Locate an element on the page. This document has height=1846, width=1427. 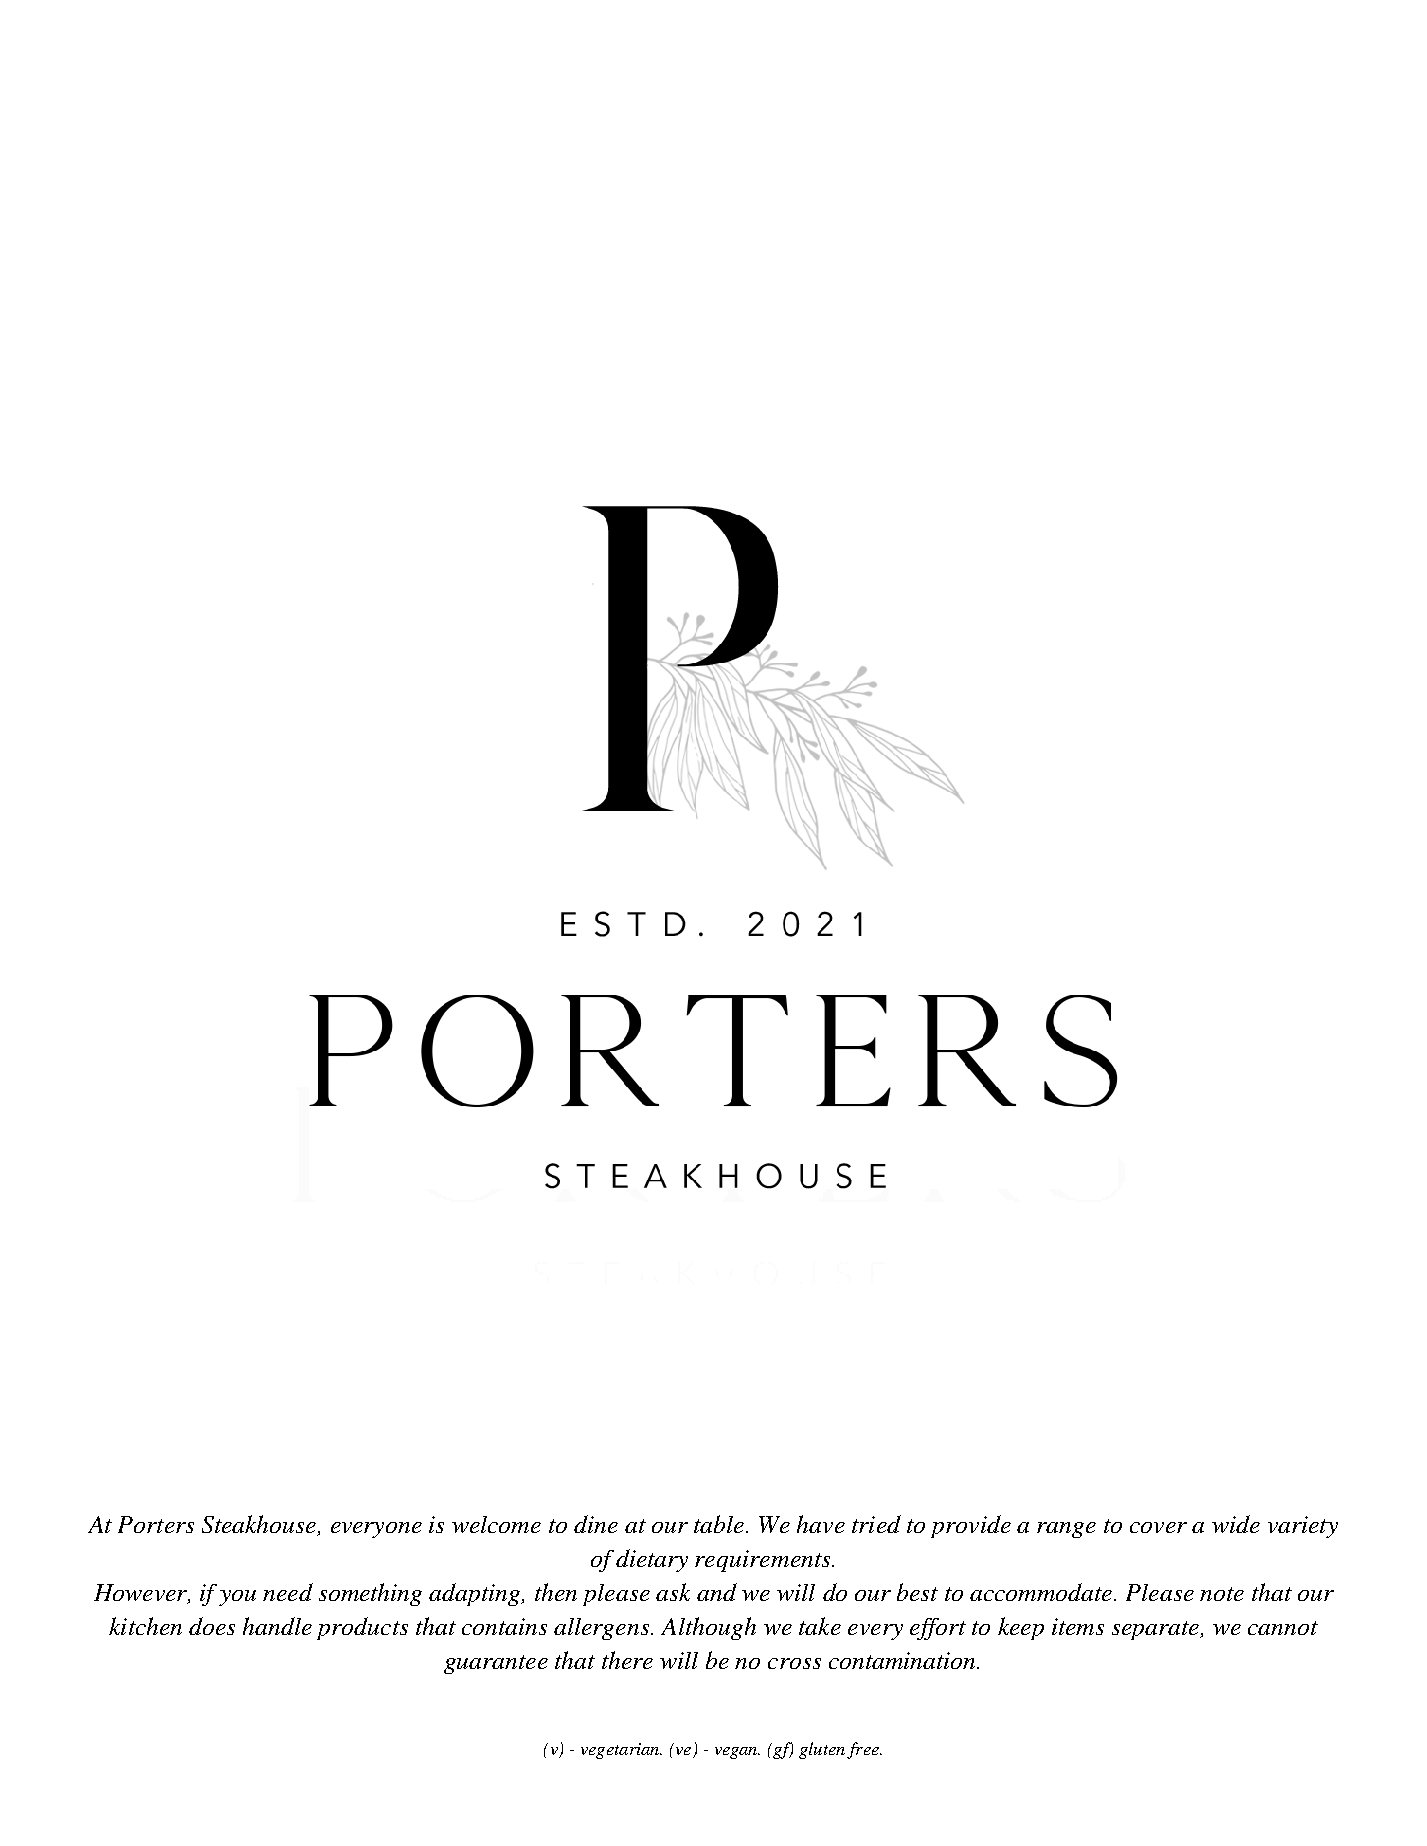
need is located at coordinates (288, 1592).
